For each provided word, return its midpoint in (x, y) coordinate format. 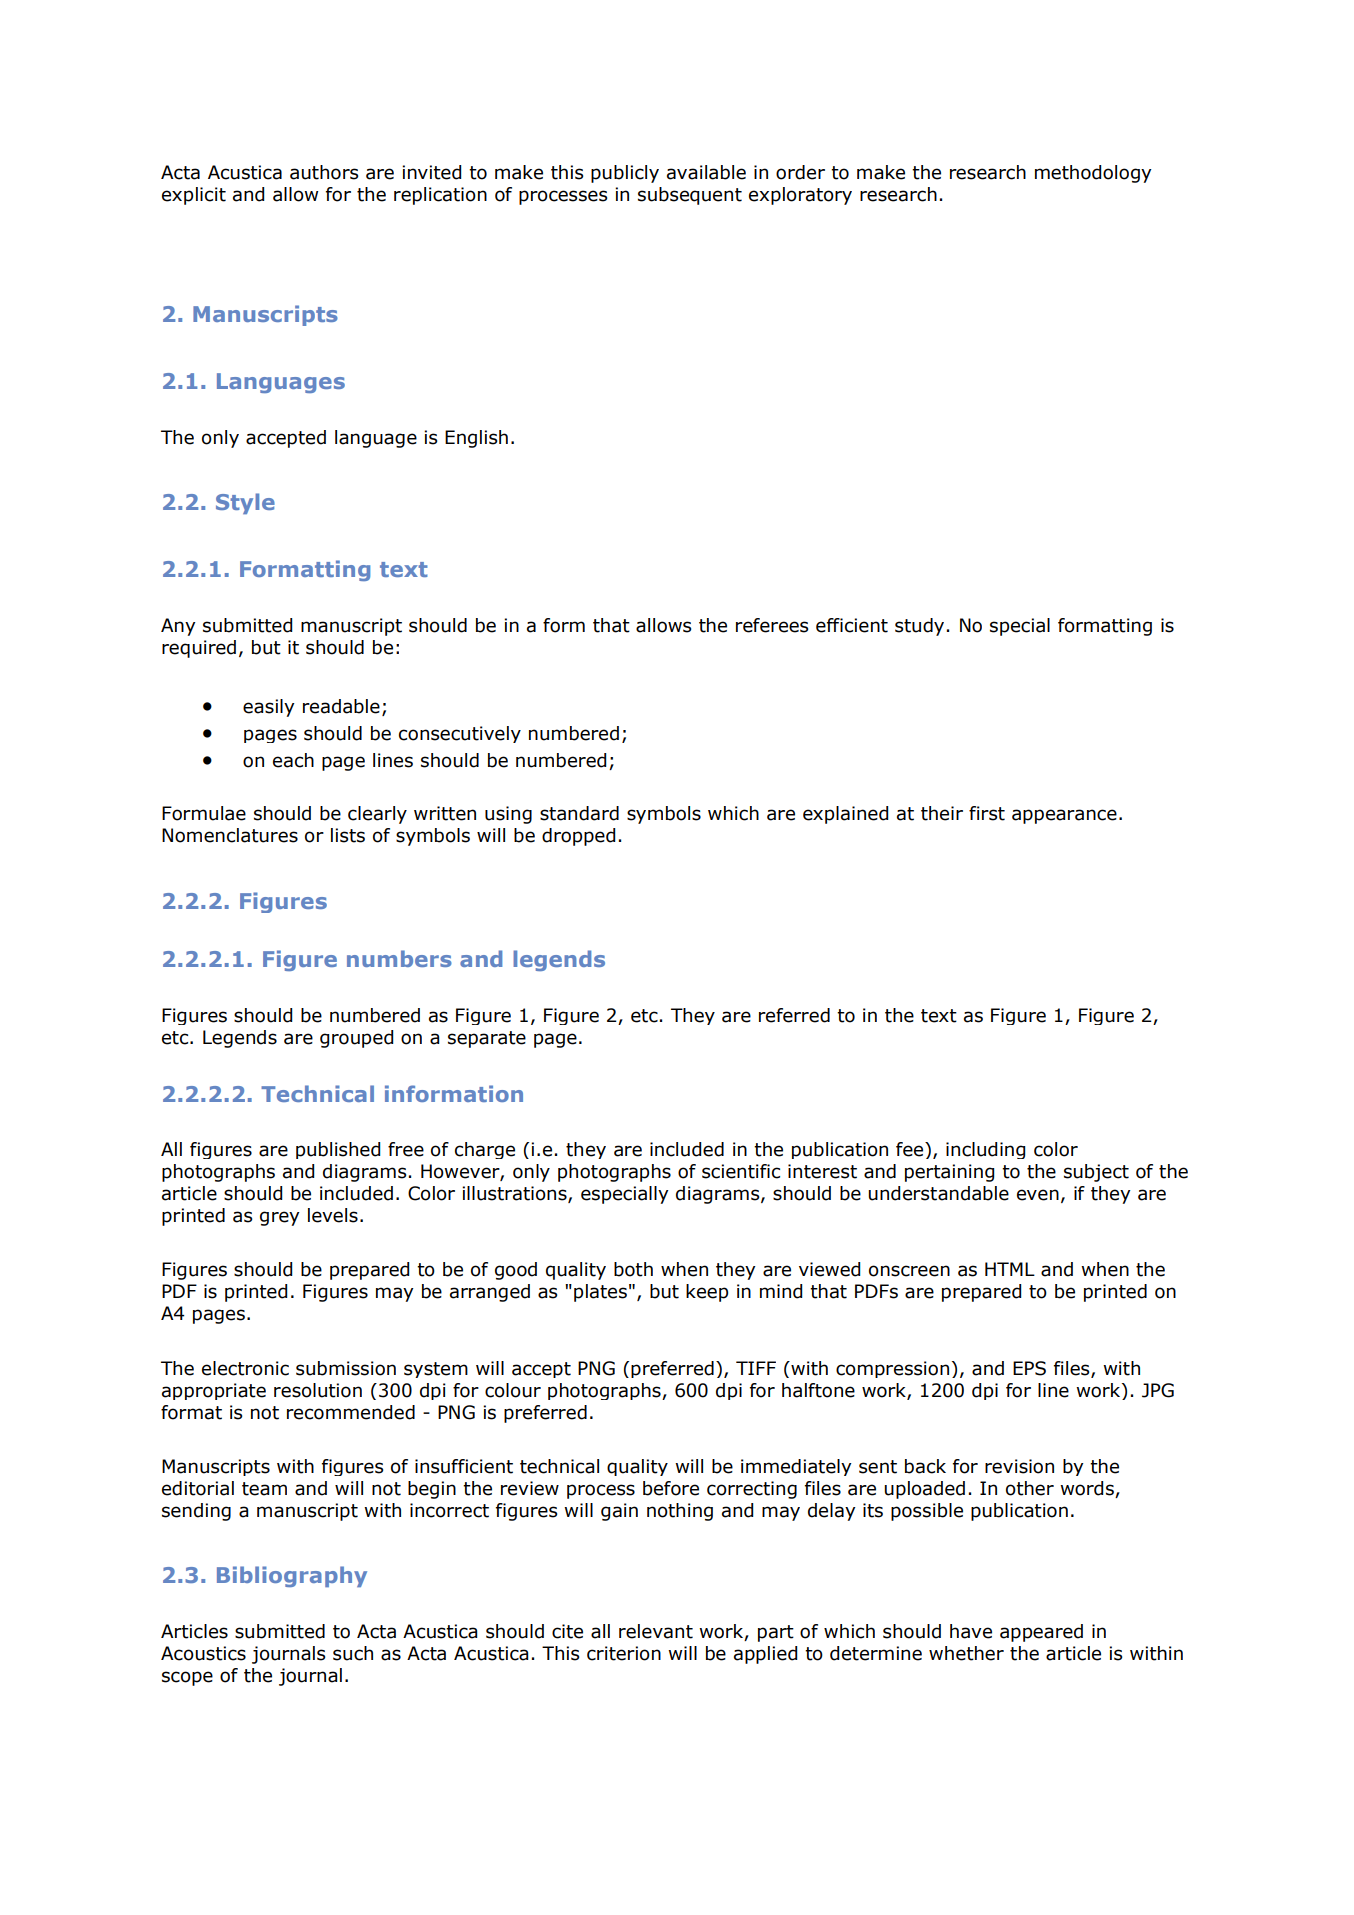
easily (269, 708)
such (353, 1653)
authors (324, 172)
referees (772, 625)
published (338, 1150)
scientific (741, 1171)
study (919, 627)
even (1038, 1195)
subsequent (690, 196)
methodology (1093, 174)
